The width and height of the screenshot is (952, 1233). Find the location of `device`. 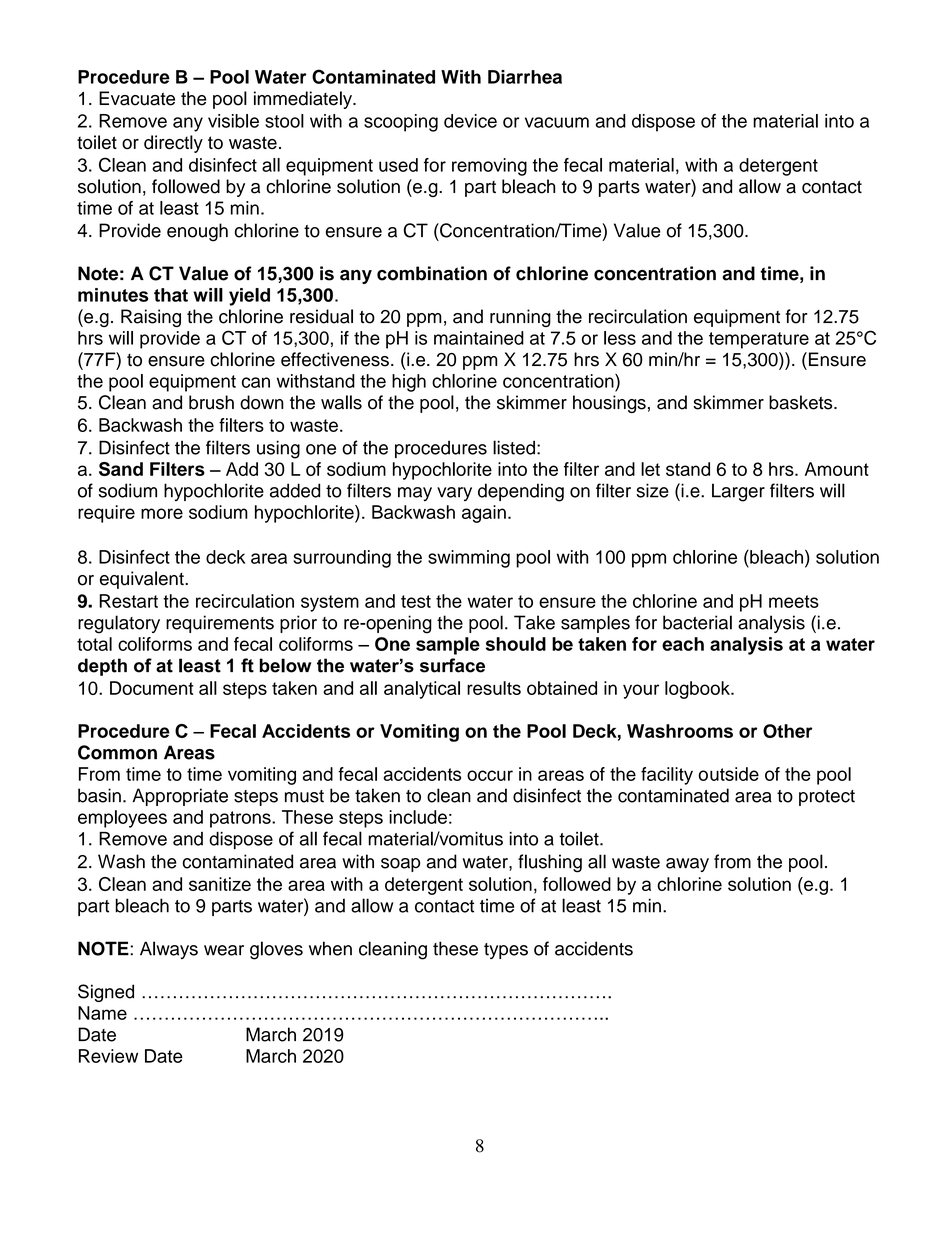

device is located at coordinates (470, 121).
